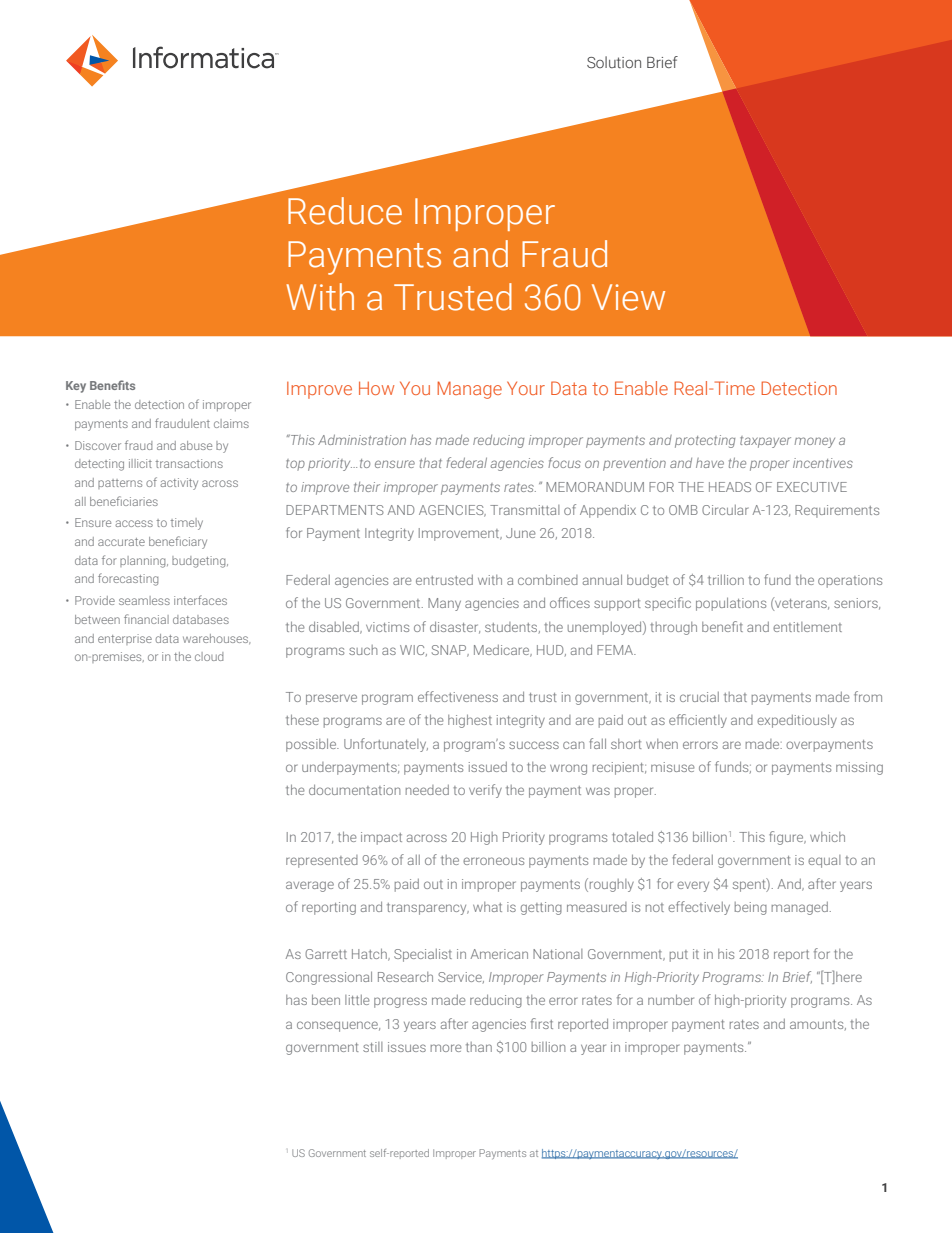  I want to click on Reduce, so click(345, 211).
